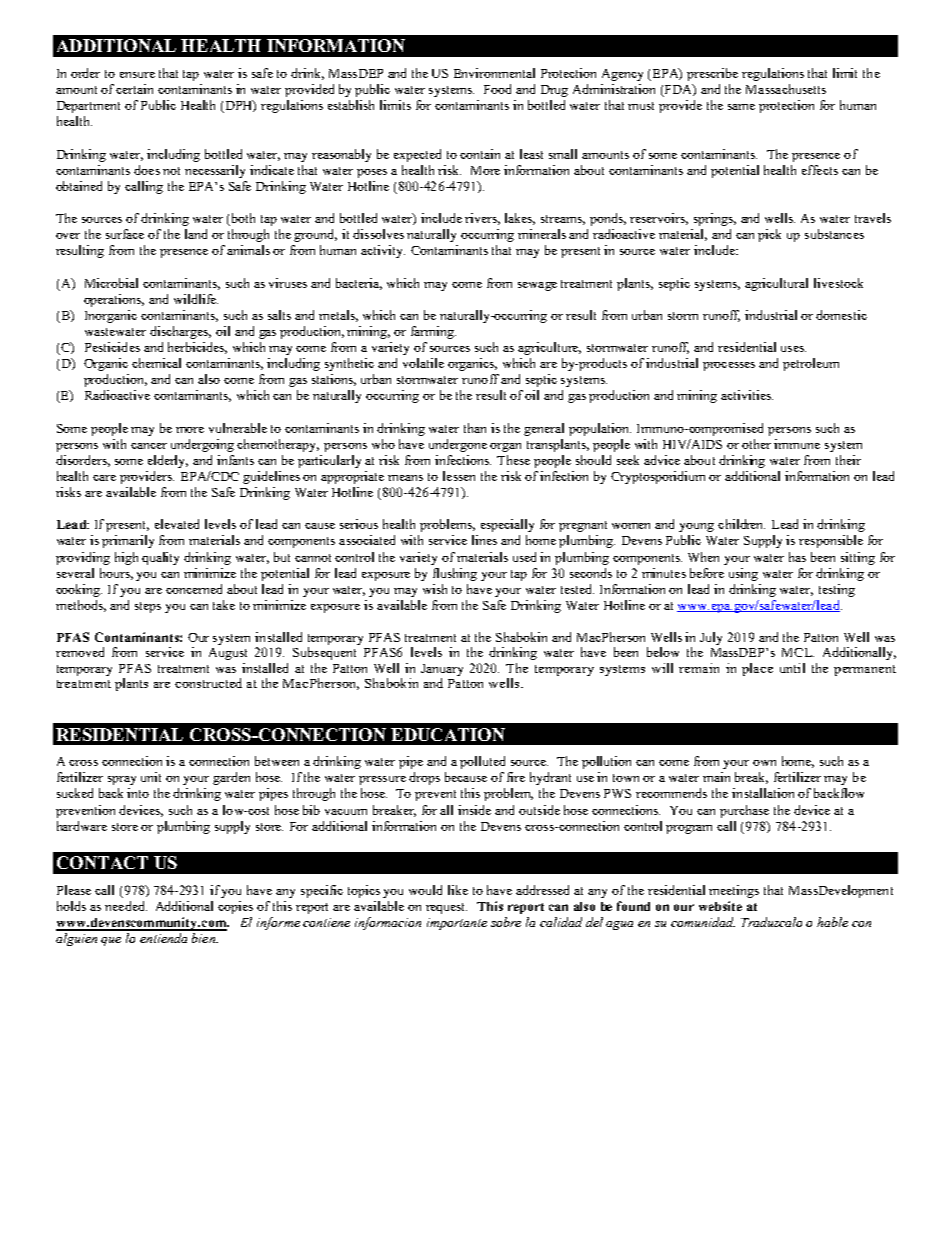  Describe the element at coordinates (458, 890) in the screenshot. I see `like` at that location.
